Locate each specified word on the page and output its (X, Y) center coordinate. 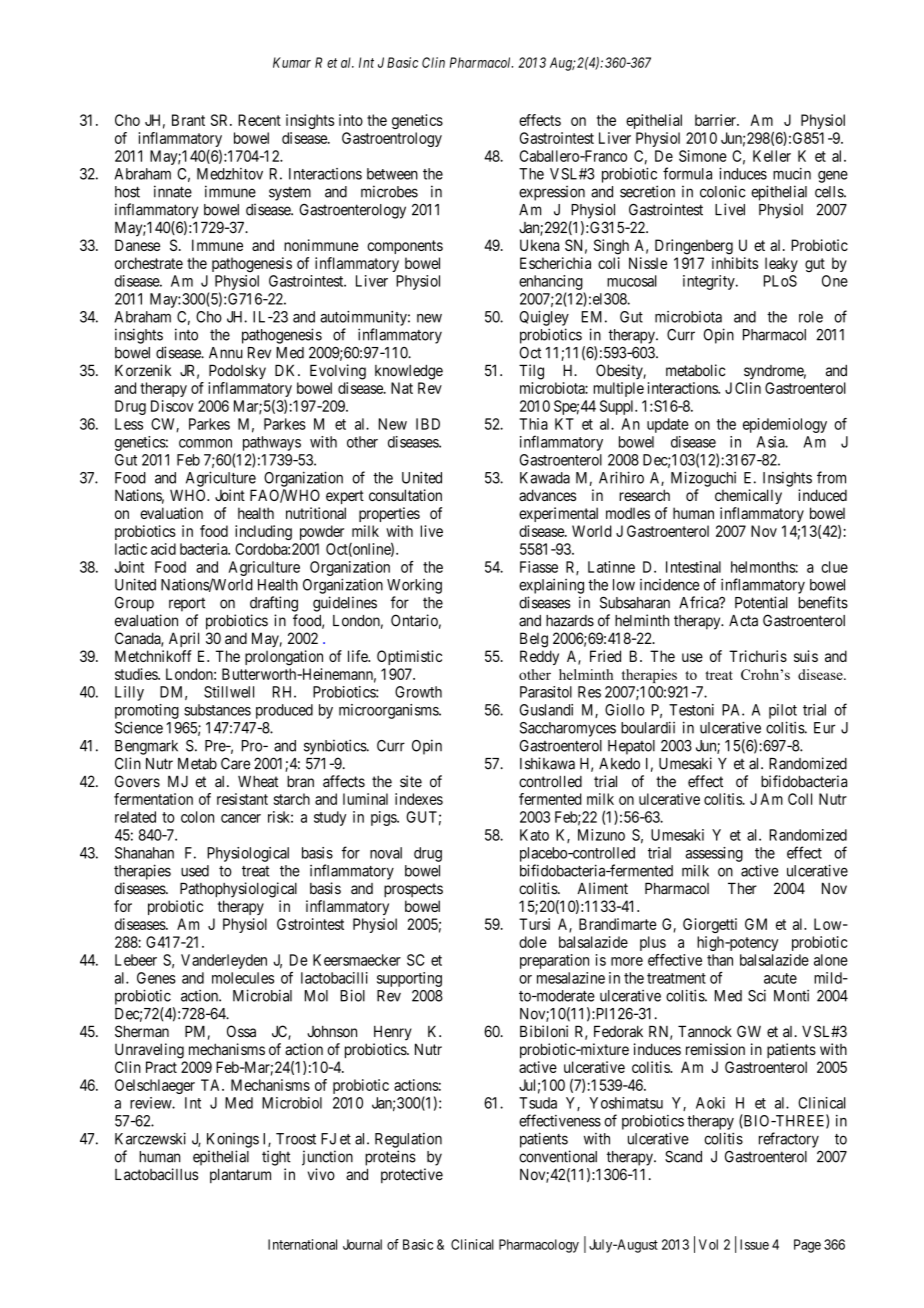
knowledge (409, 372)
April (184, 639)
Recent (259, 120)
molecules (243, 978)
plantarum (240, 1175)
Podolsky (237, 372)
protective (412, 1175)
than (720, 960)
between (392, 174)
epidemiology (785, 425)
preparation (554, 961)
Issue (754, 1244)
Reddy (539, 657)
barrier (716, 120)
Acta (743, 621)
